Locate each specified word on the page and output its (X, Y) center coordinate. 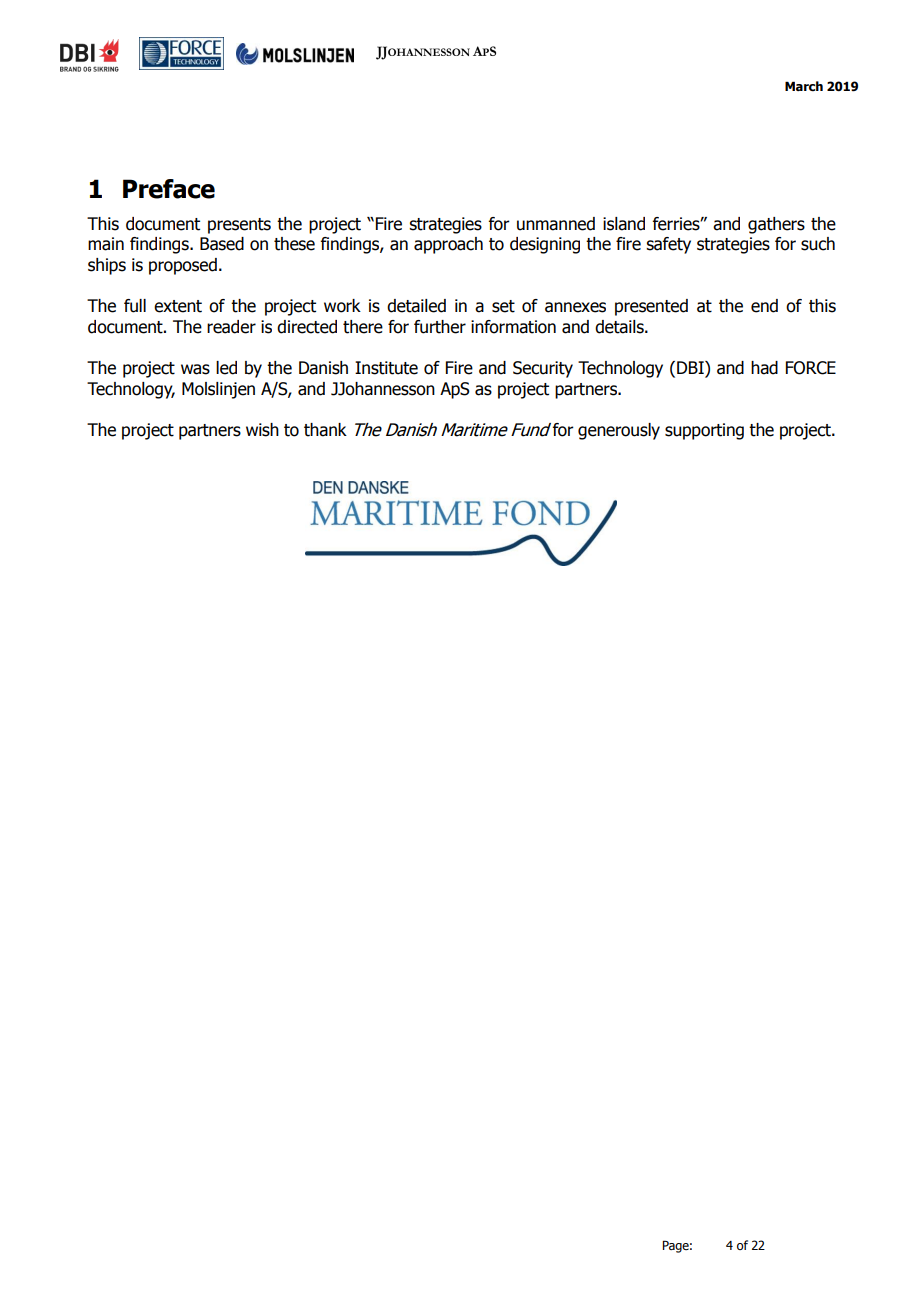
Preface (169, 189)
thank (325, 430)
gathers (776, 225)
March (804, 86)
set (503, 306)
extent (178, 306)
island (624, 224)
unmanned (556, 224)
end (764, 306)
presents (239, 226)
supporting (704, 431)
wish (262, 430)
